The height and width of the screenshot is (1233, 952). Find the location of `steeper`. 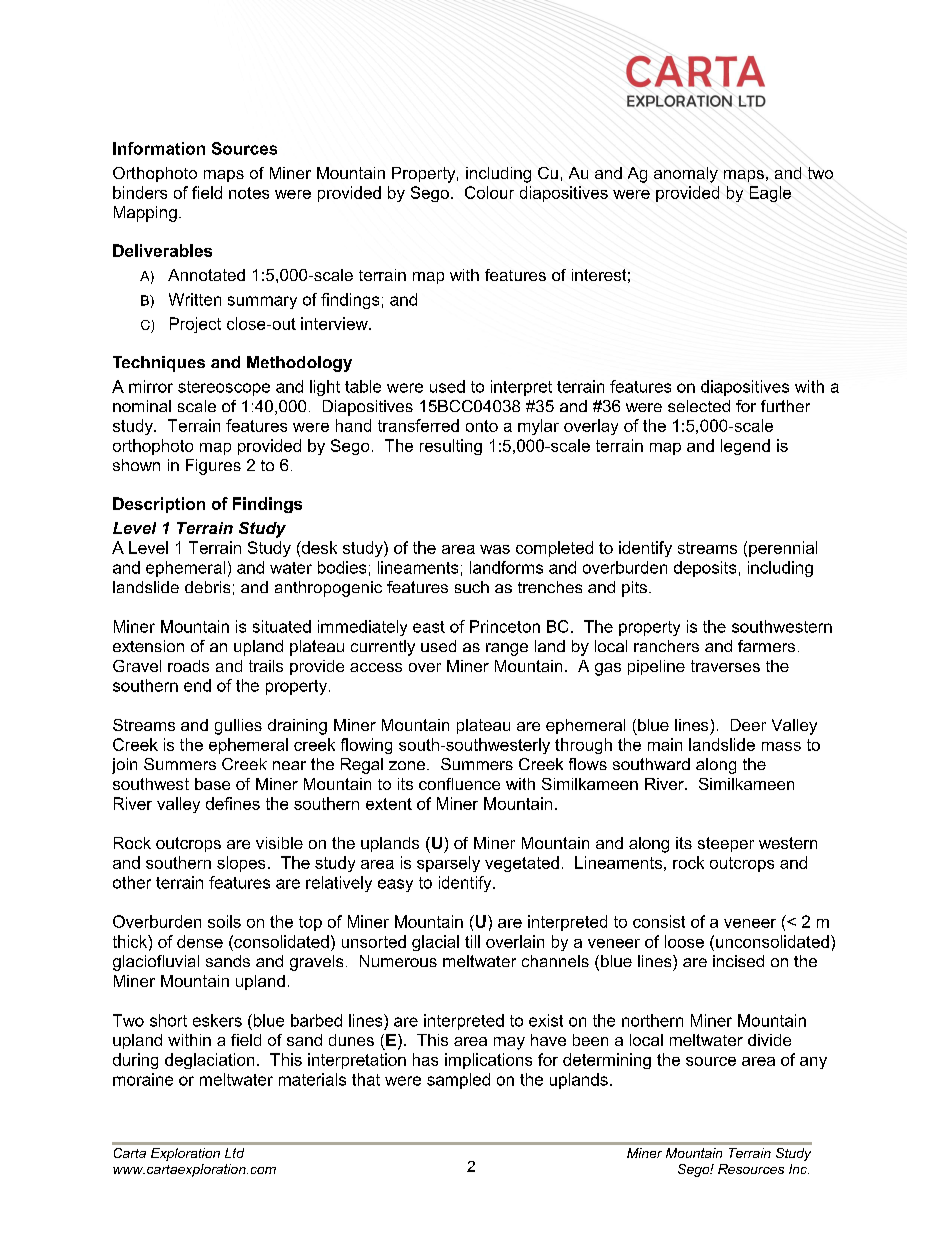

steeper is located at coordinates (726, 844).
